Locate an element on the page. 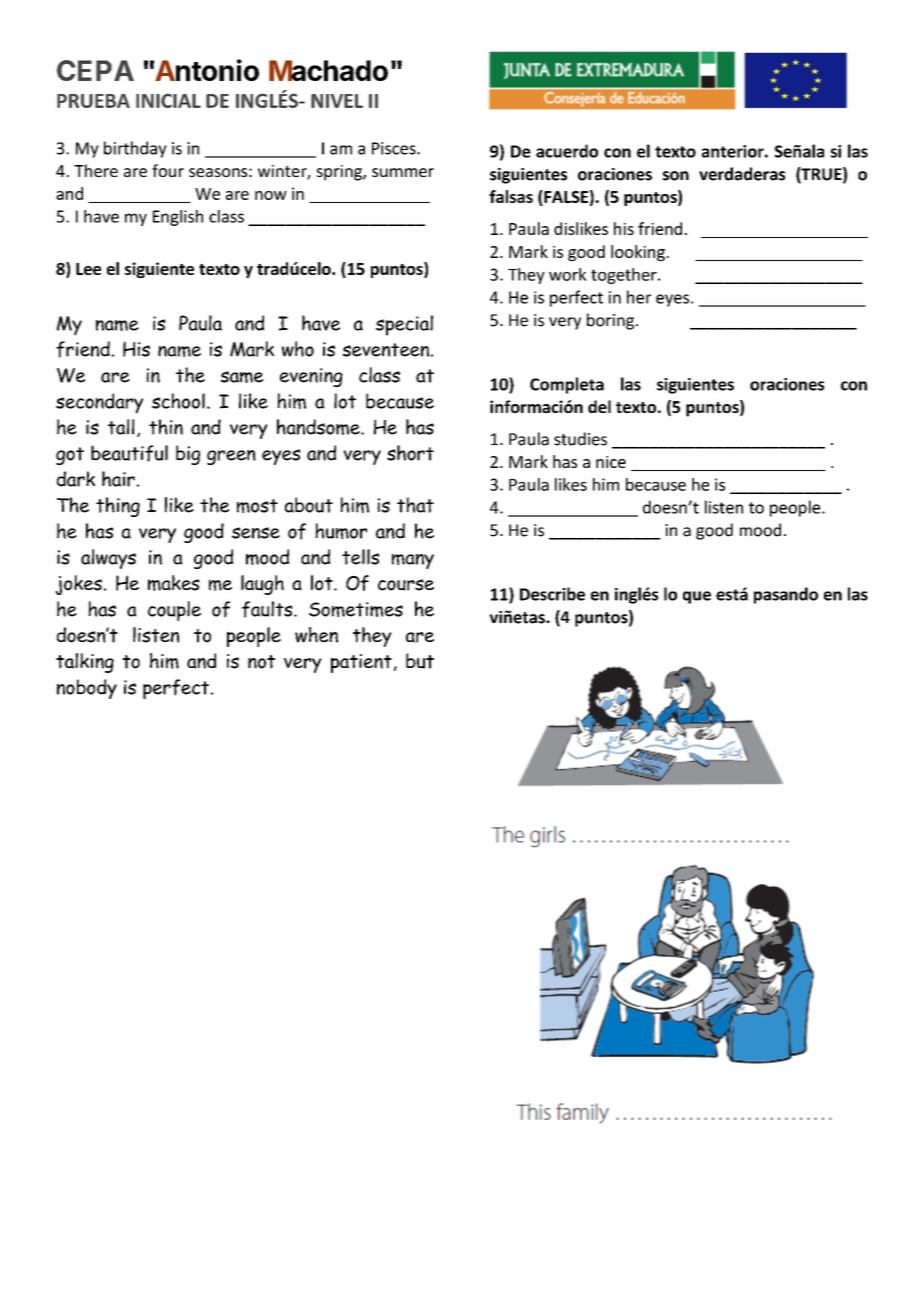 This image has width=924, height=1308. school is located at coordinates (178, 401).
